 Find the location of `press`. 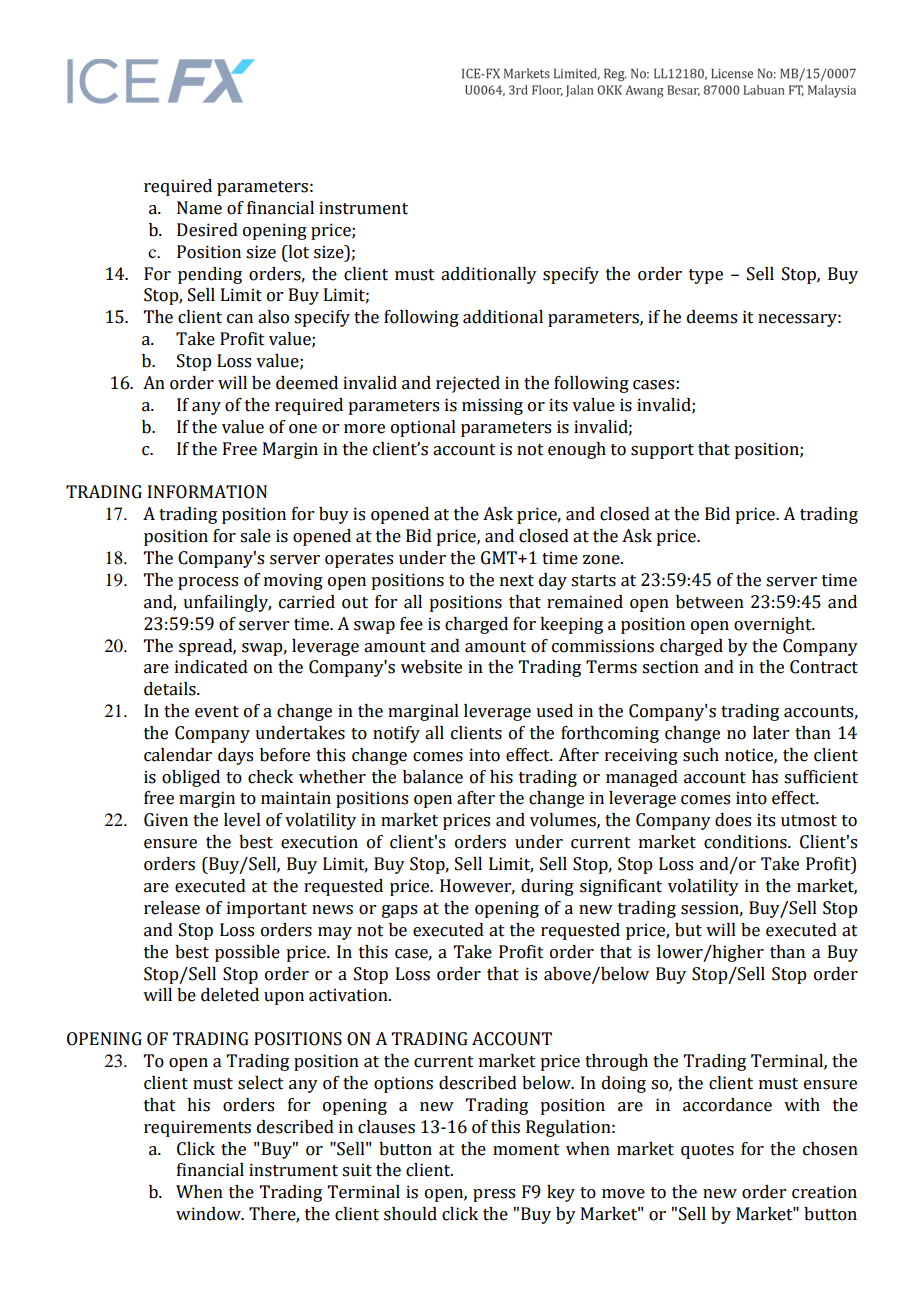

press is located at coordinates (494, 1195).
